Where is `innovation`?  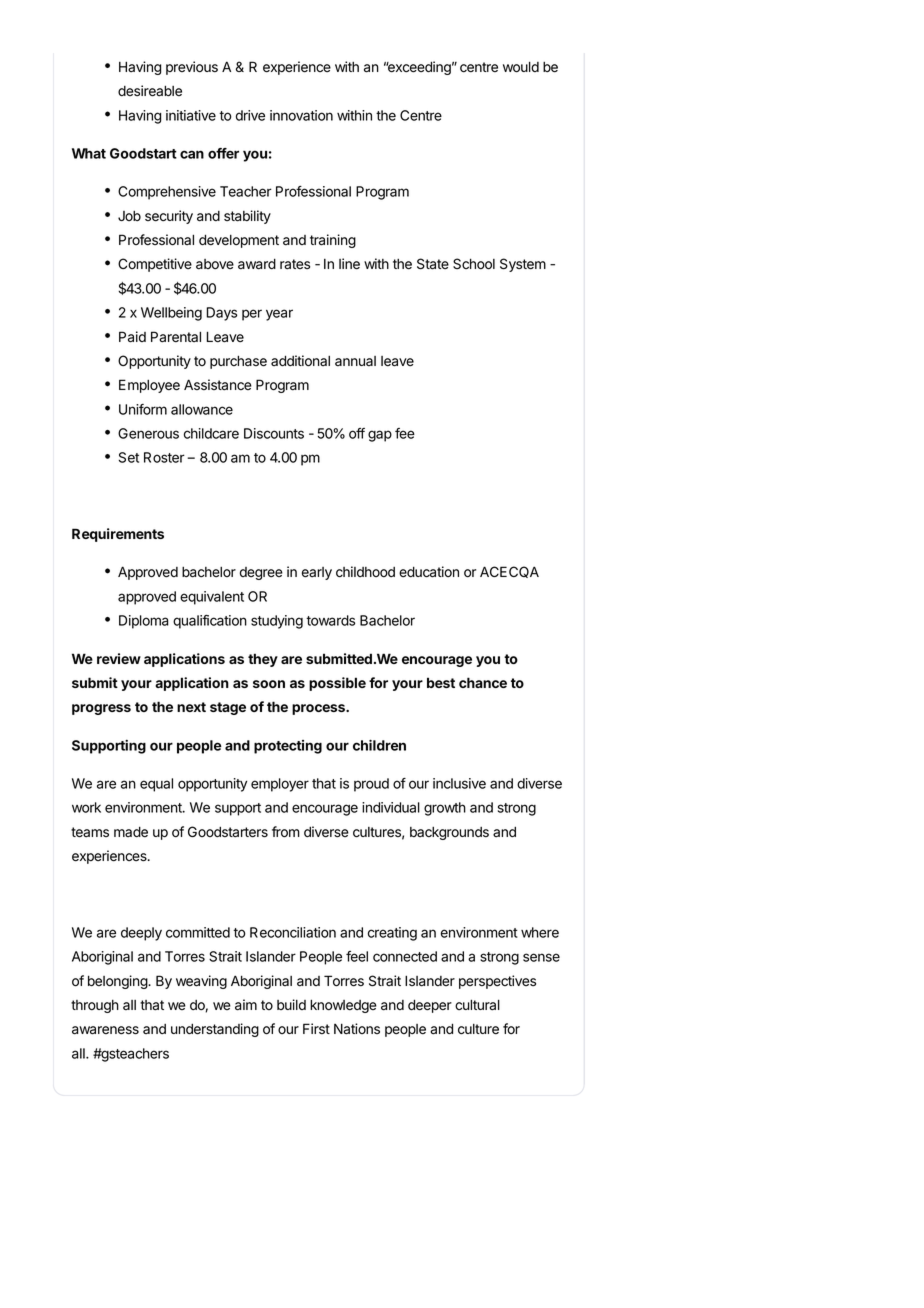
innovation is located at coordinates (301, 115).
